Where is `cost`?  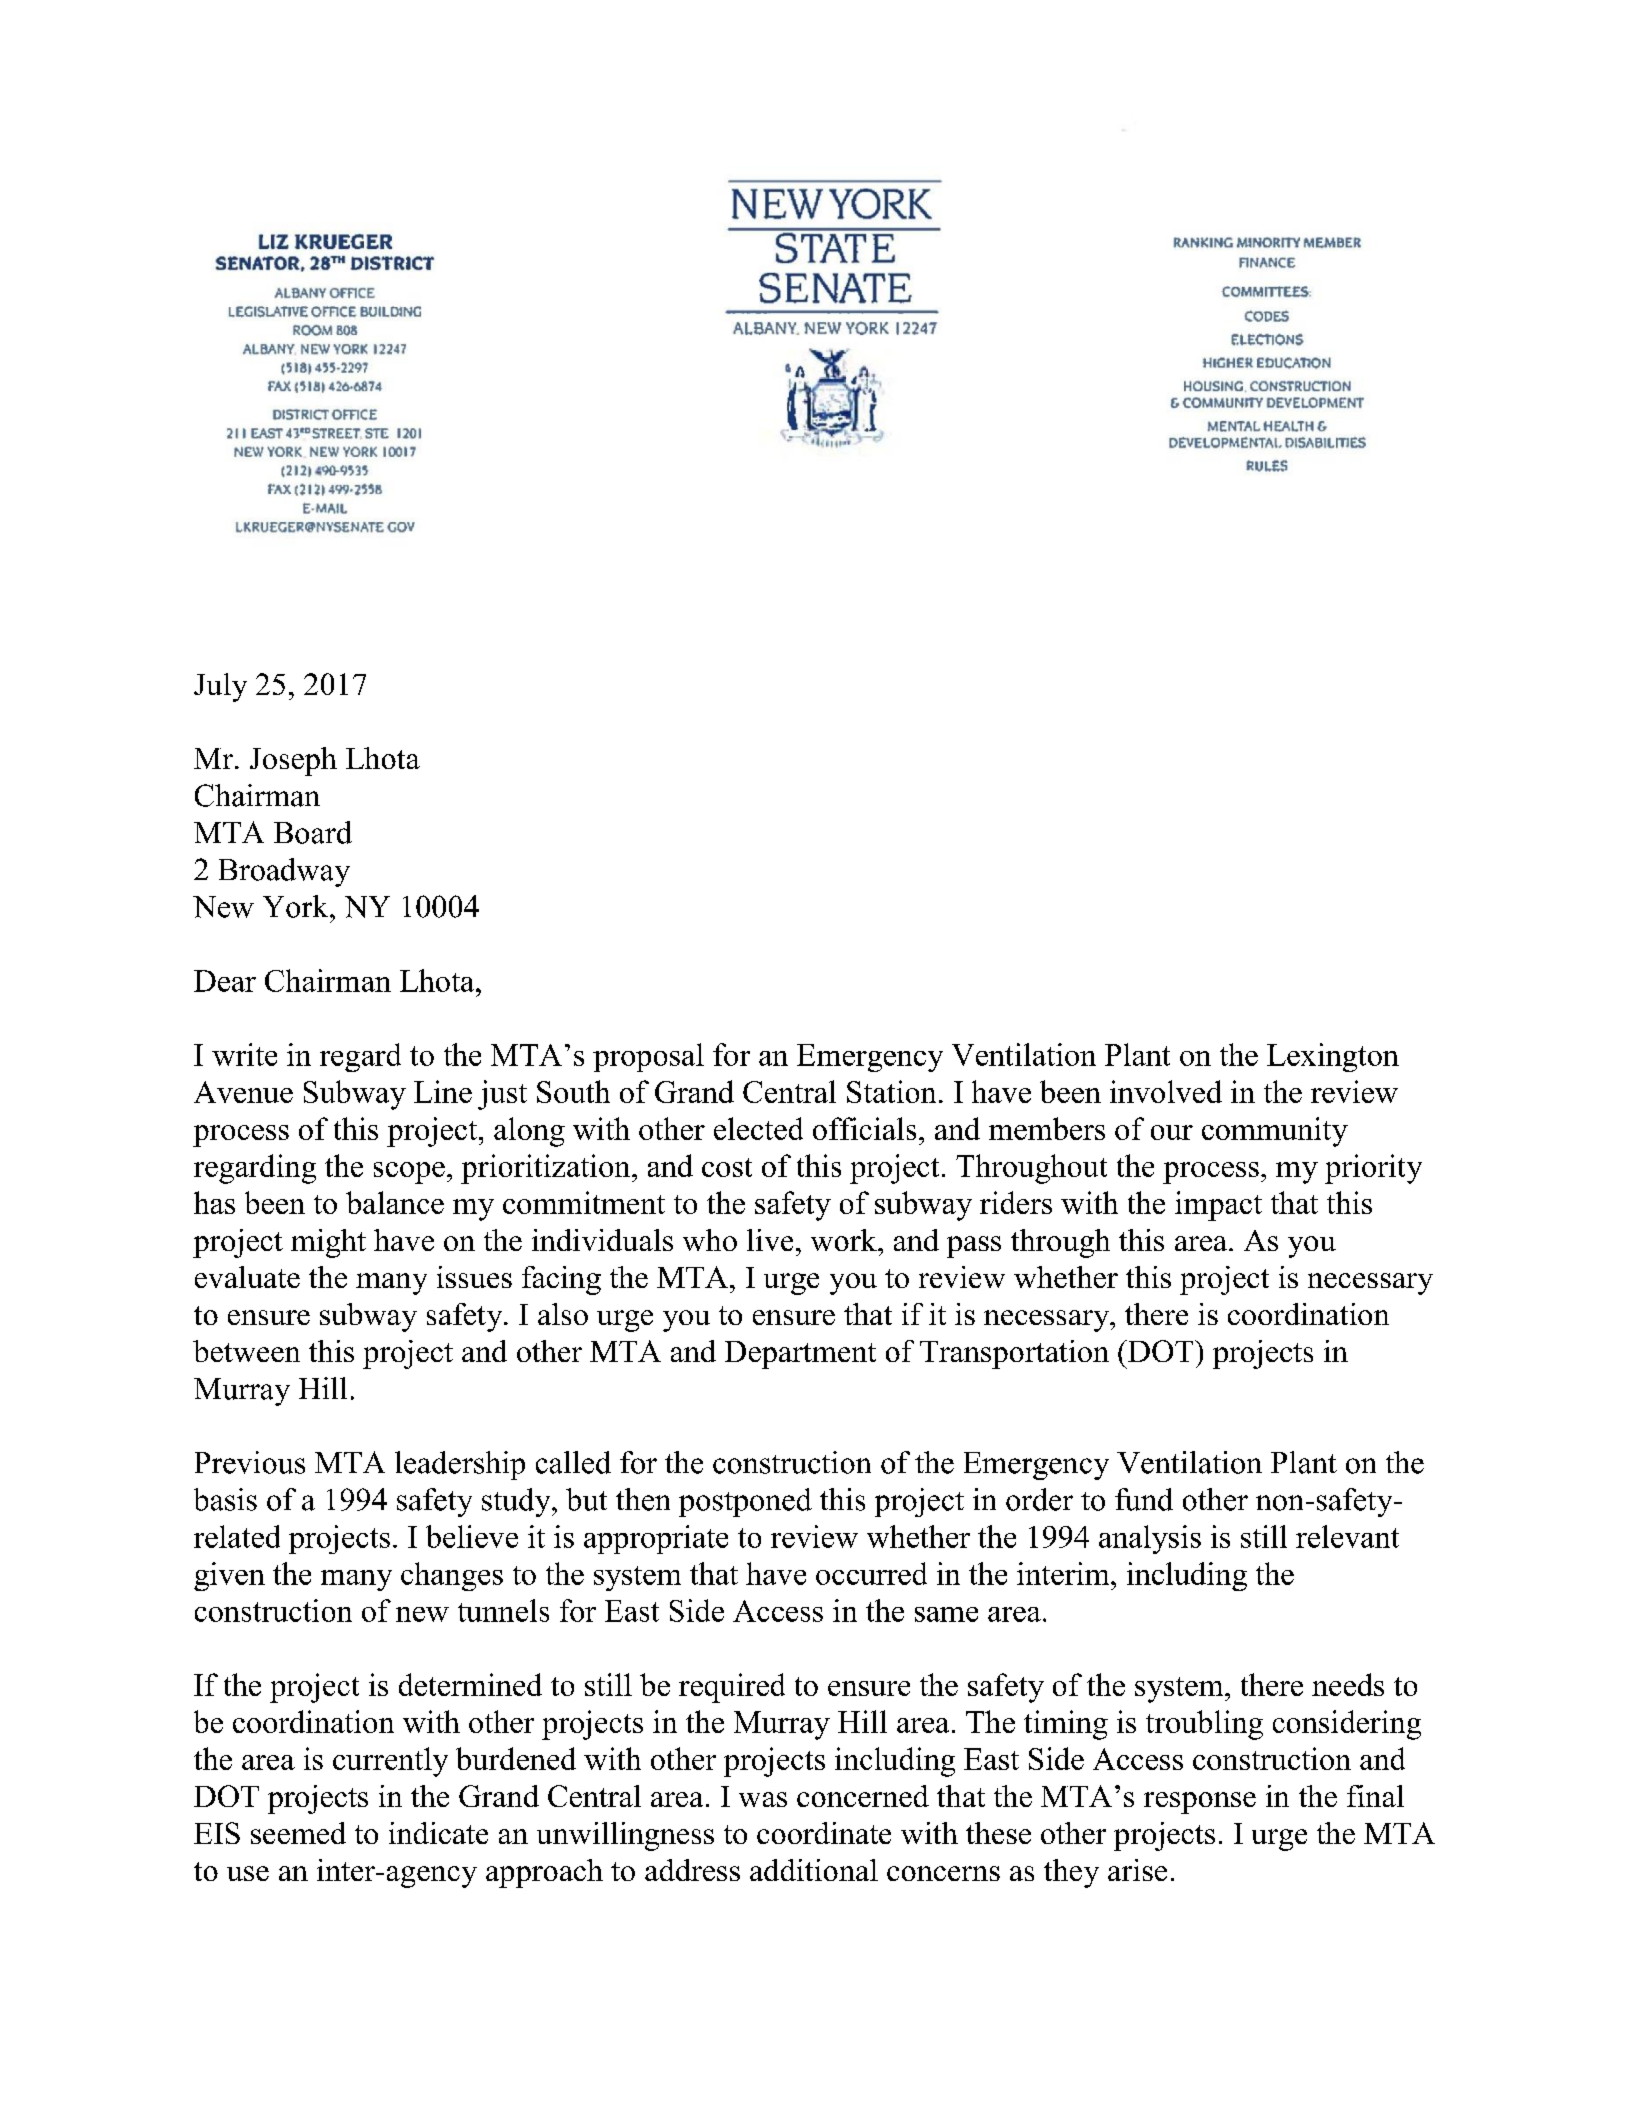 cost is located at coordinates (727, 1167).
